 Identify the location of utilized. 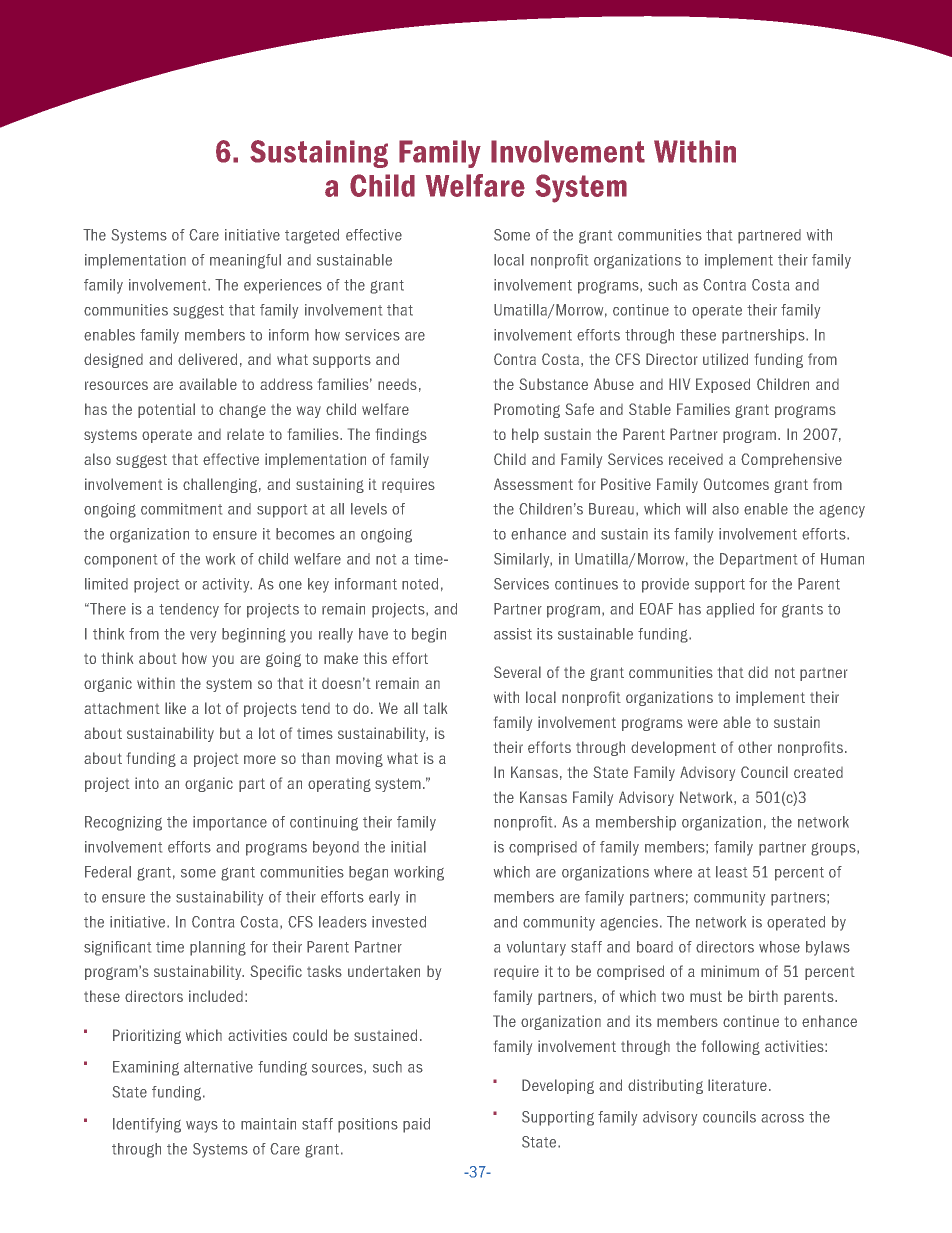
(725, 359).
